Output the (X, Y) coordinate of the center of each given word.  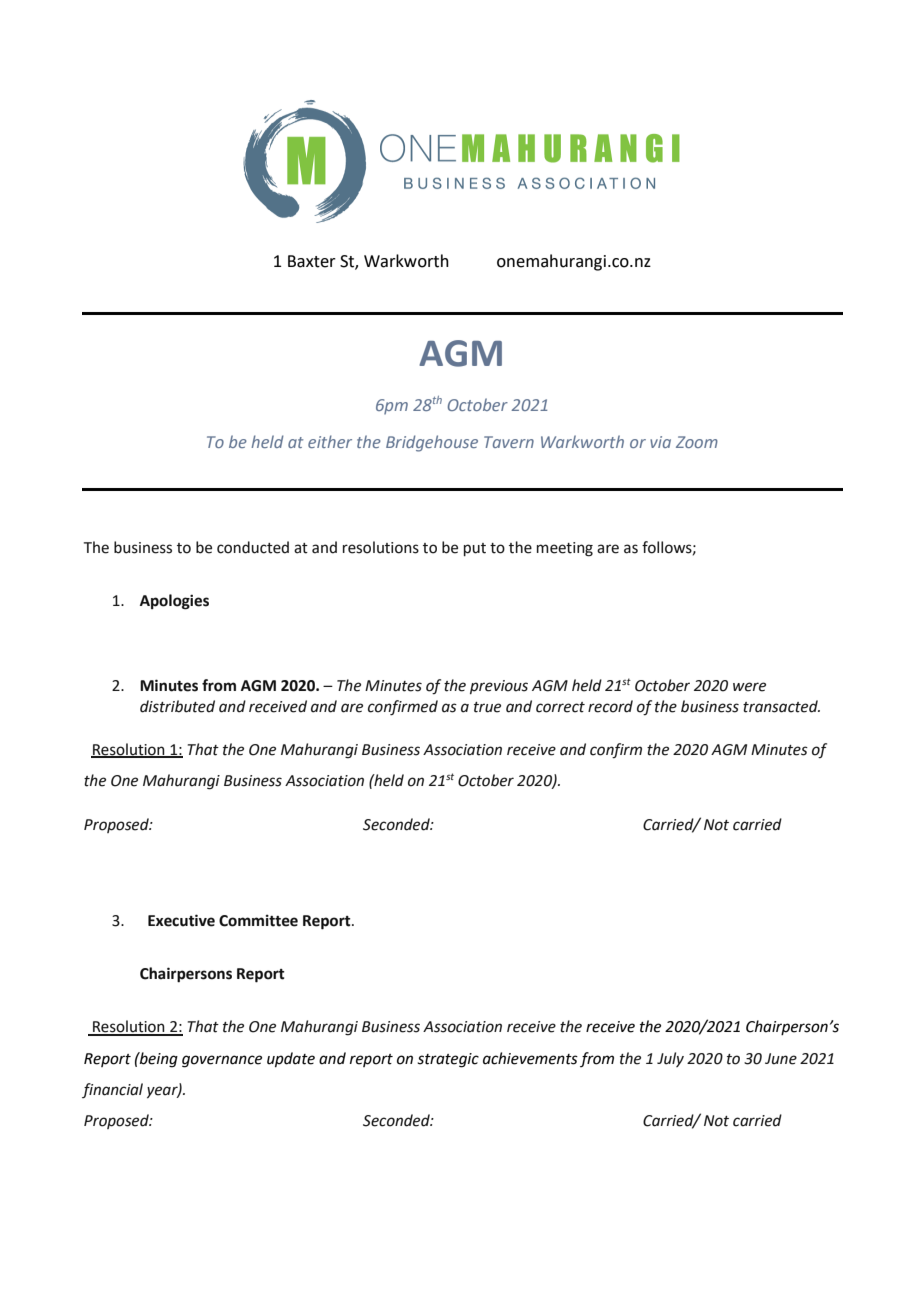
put (475, 549)
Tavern (509, 442)
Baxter (312, 261)
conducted (253, 547)
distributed (177, 706)
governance (222, 1061)
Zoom (697, 442)
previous (499, 687)
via (660, 442)
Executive (181, 920)
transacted (781, 706)
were (749, 687)
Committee (258, 920)
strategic (448, 1060)
